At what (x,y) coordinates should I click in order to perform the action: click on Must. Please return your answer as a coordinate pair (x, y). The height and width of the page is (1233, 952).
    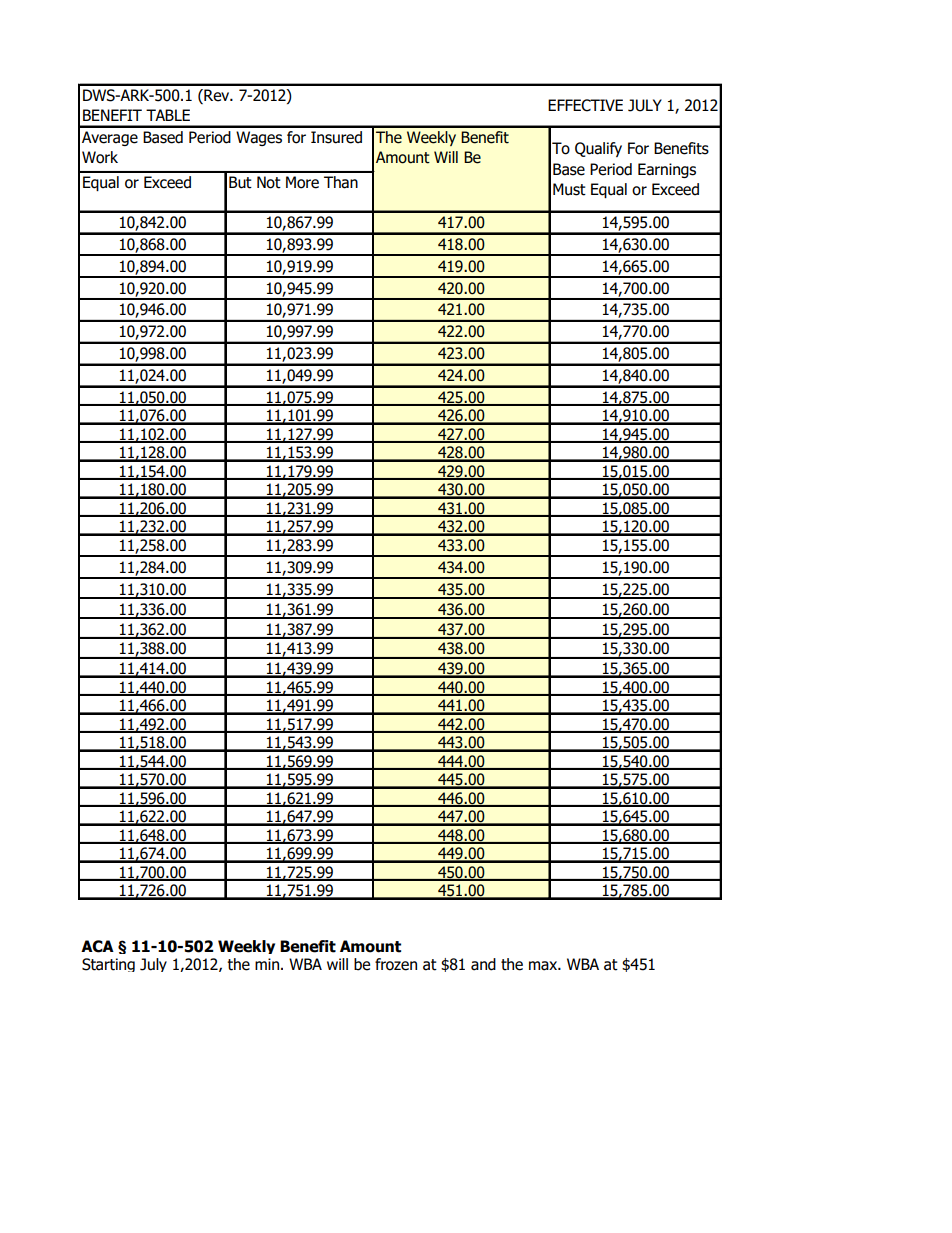
    Looking at the image, I should click on (569, 189).
